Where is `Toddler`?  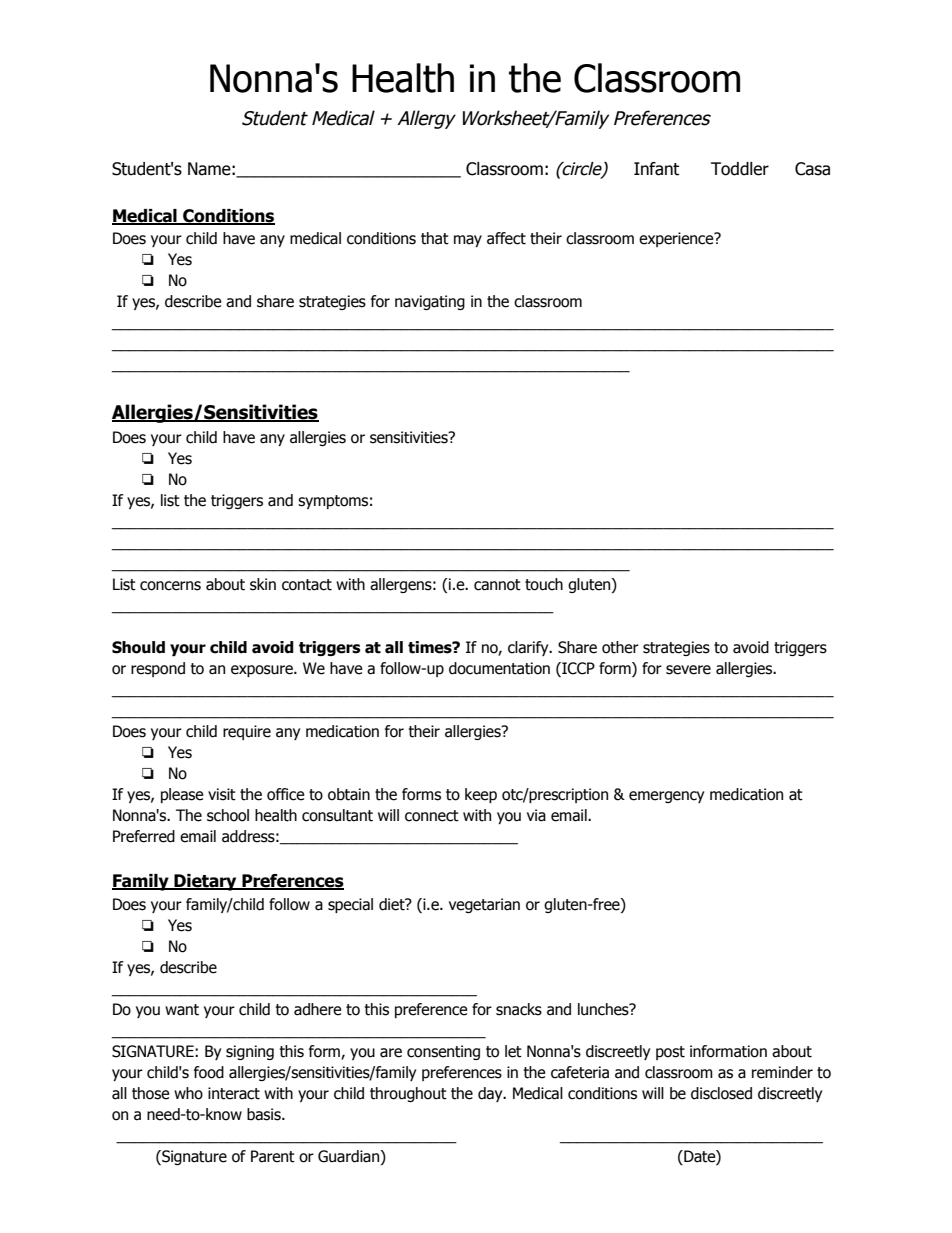
Toddler is located at coordinates (740, 169).
